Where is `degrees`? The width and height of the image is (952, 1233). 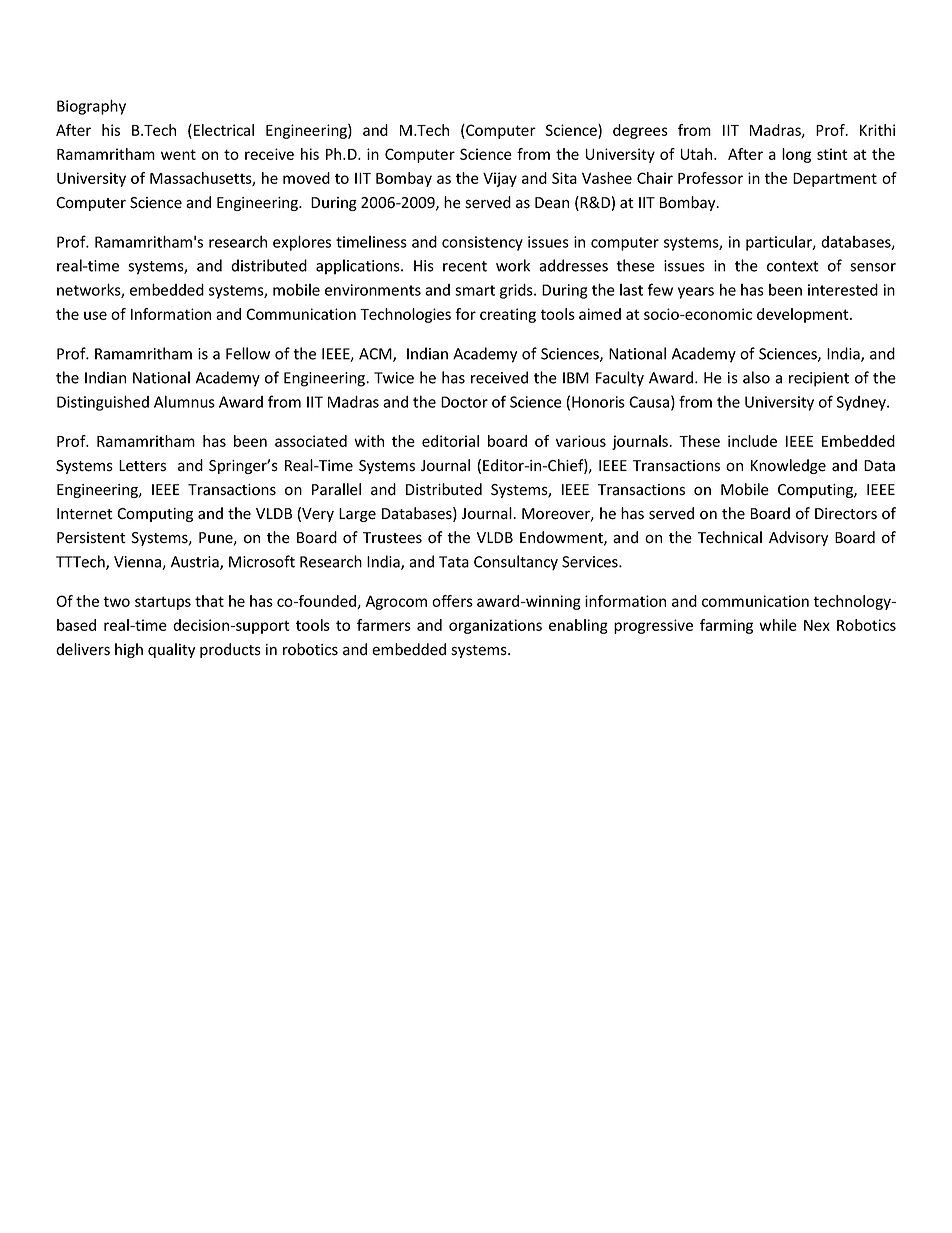 degrees is located at coordinates (640, 131).
